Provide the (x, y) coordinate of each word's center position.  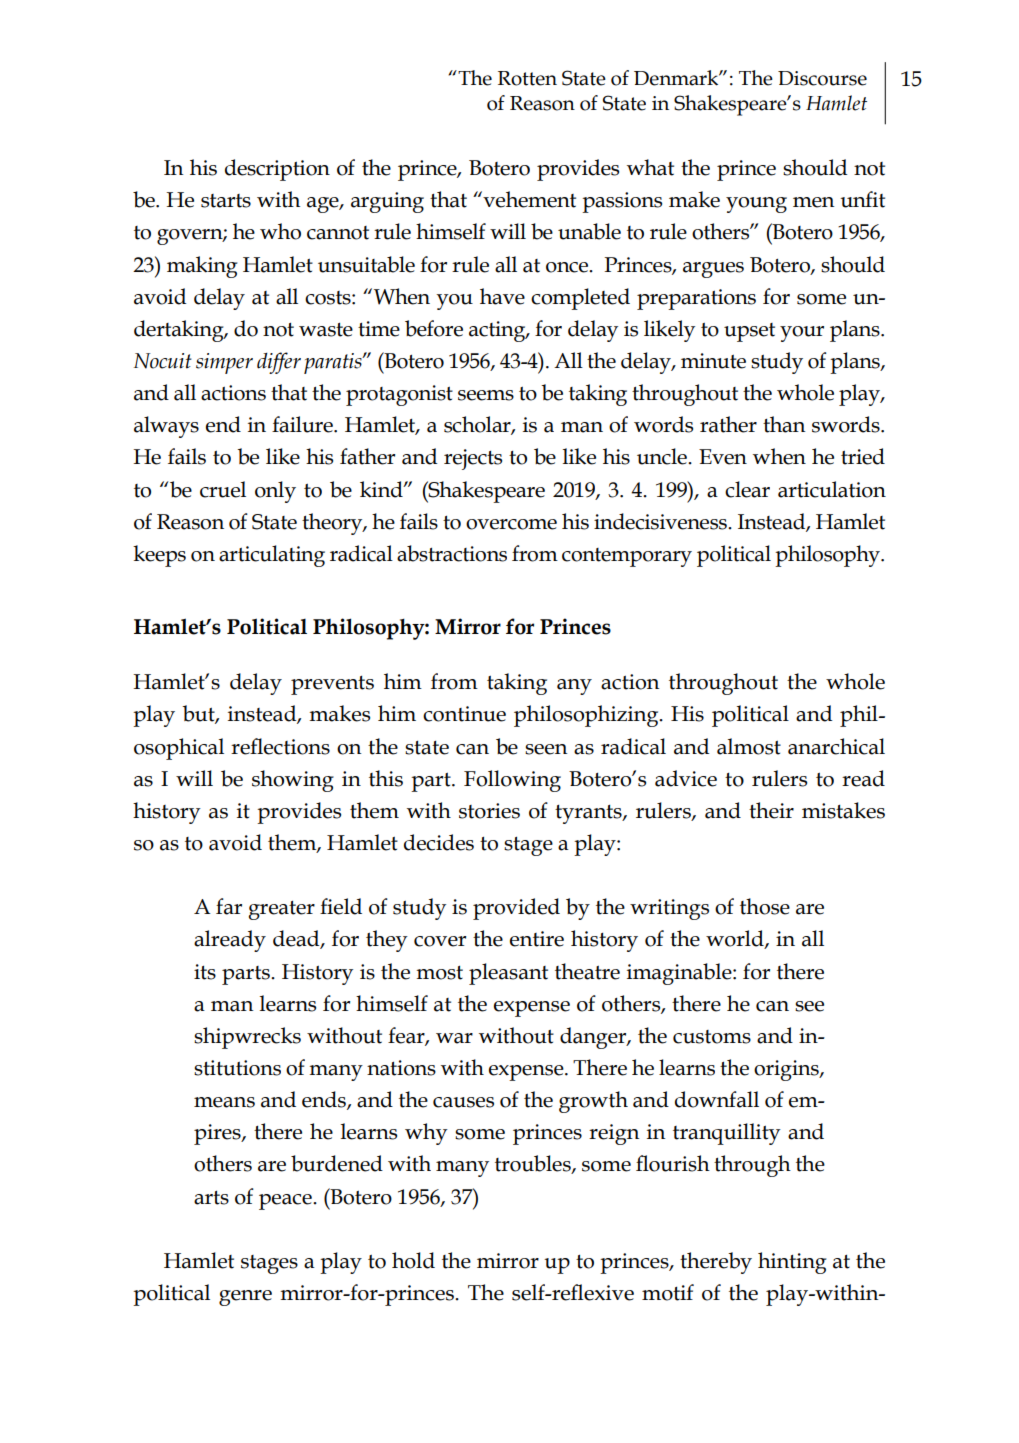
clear (747, 489)
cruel (223, 489)
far (229, 906)
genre (245, 1298)
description (277, 170)
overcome (511, 524)
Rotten (527, 78)
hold (413, 1260)
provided (516, 909)
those (765, 906)
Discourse (822, 78)
